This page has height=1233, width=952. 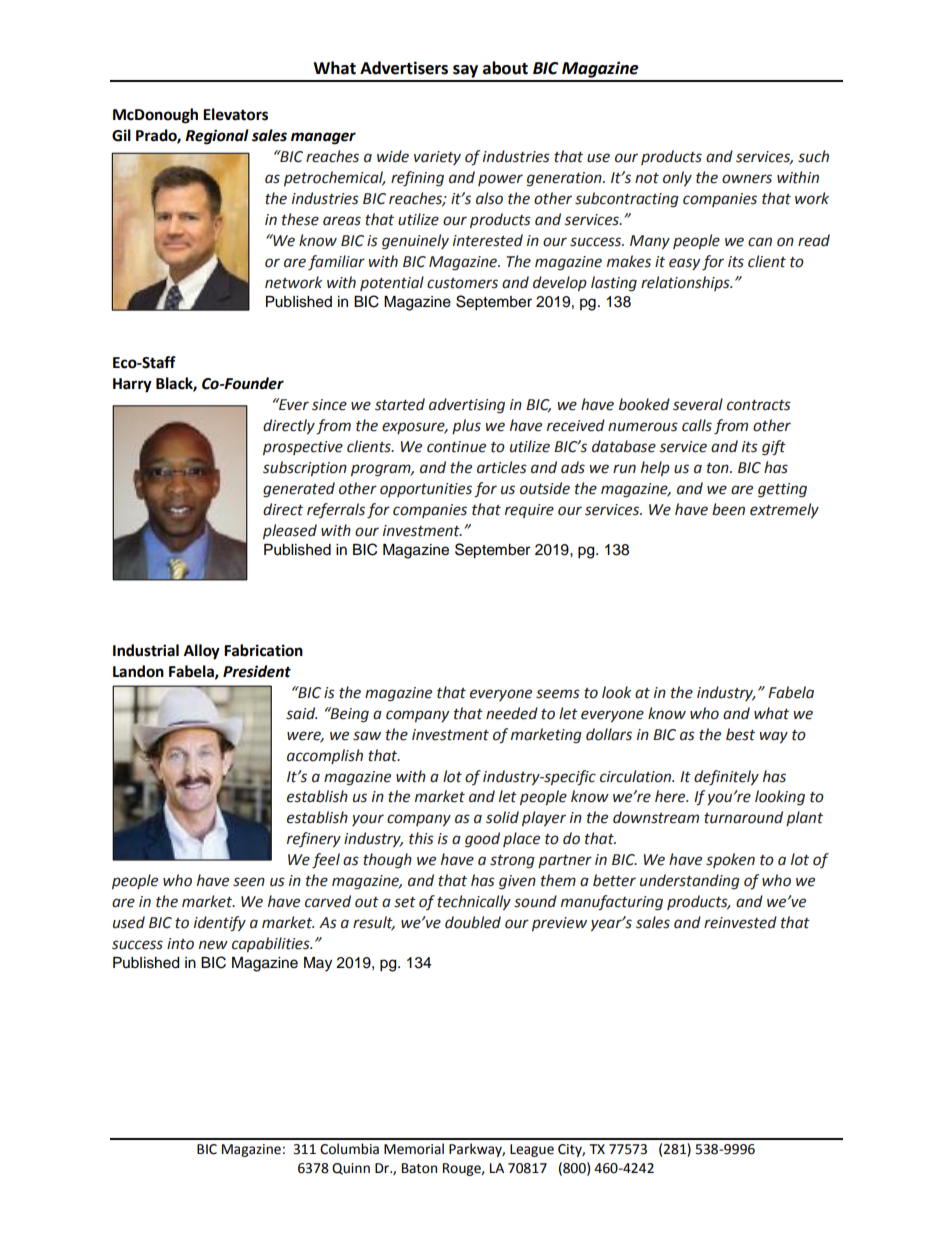 What do you see at coordinates (512, 713) in the page?
I see `needed` at bounding box center [512, 713].
